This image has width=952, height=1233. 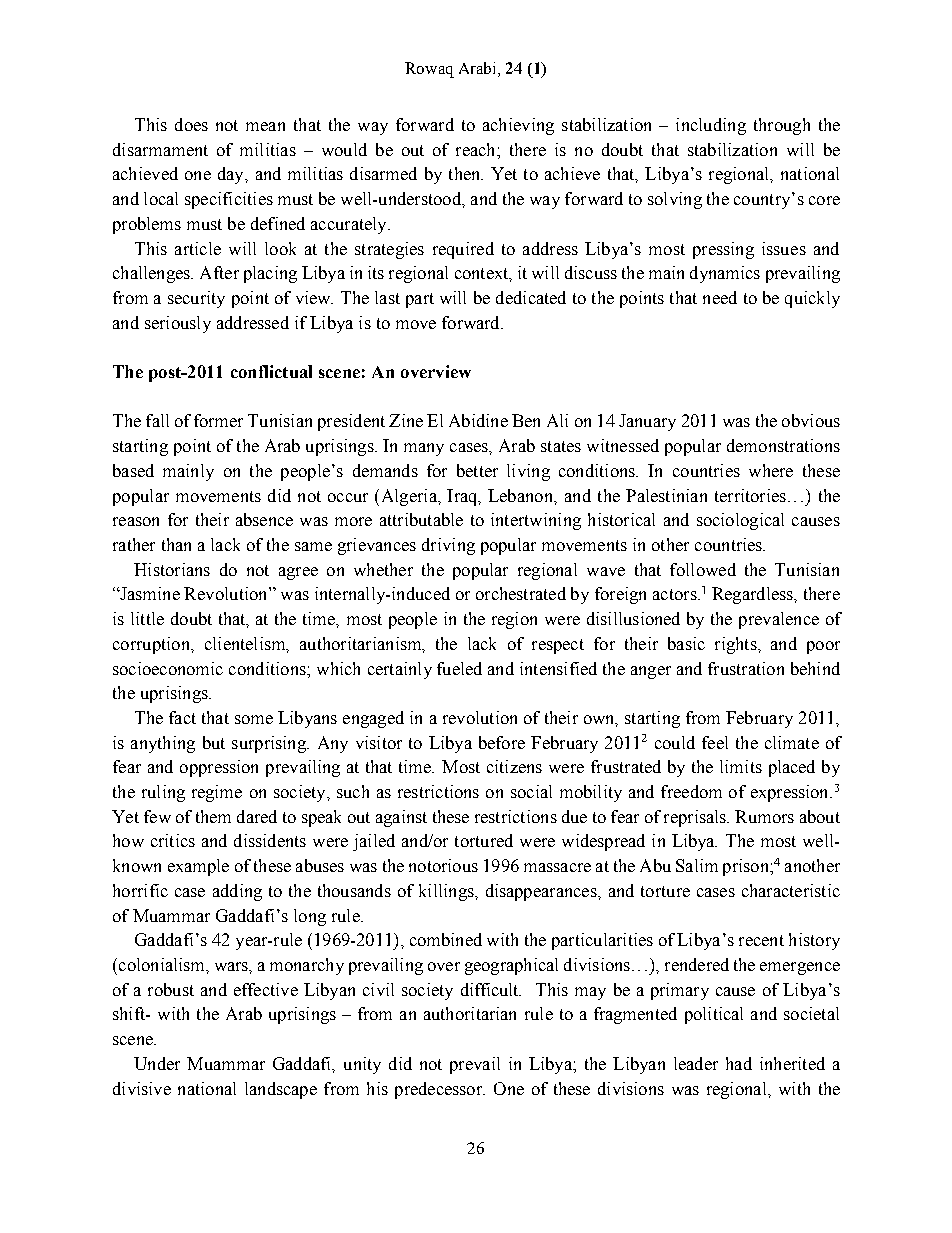 I want to click on limits, so click(x=741, y=766).
